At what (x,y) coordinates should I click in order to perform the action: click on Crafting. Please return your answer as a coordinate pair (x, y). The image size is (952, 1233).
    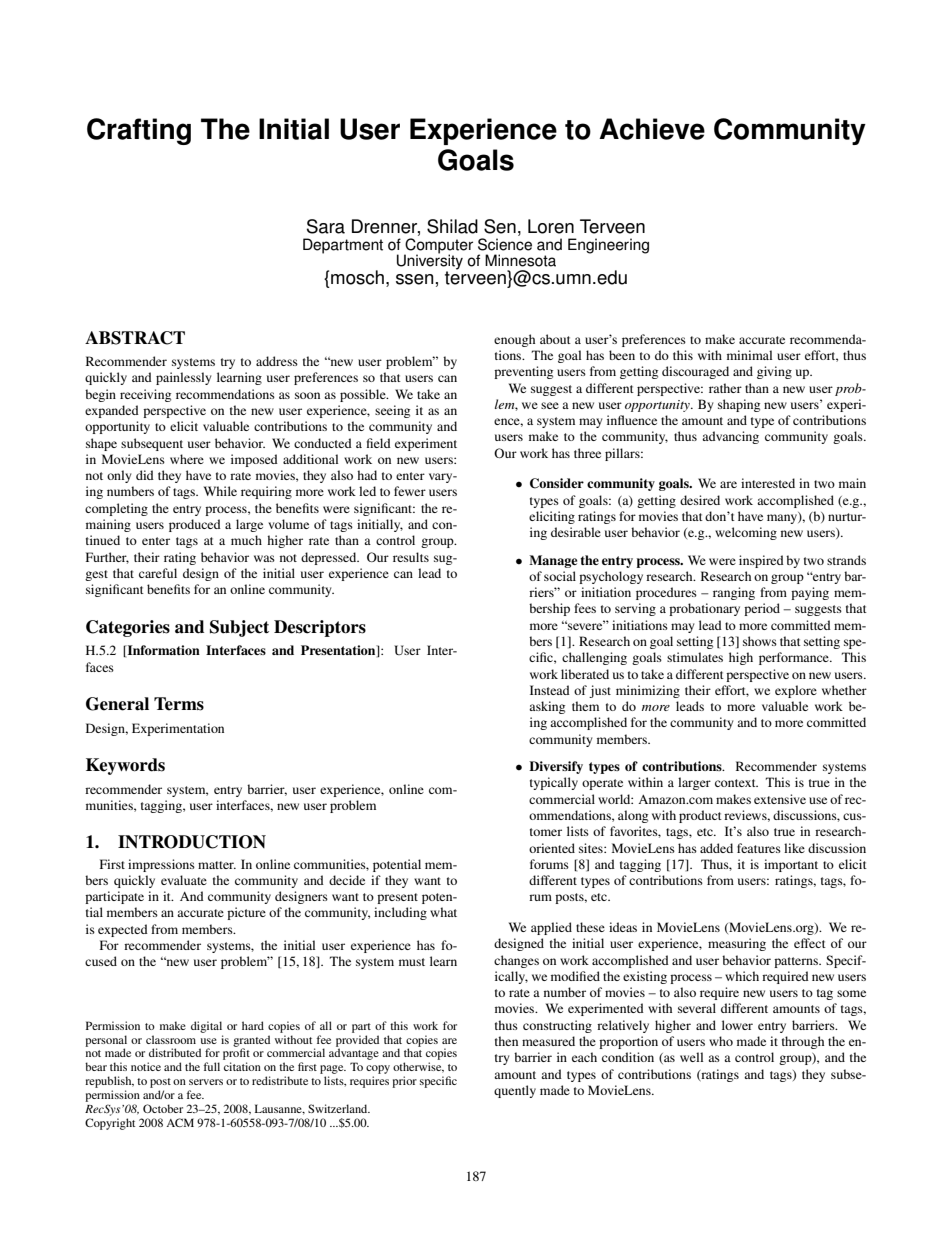
    Looking at the image, I should click on (139, 131).
